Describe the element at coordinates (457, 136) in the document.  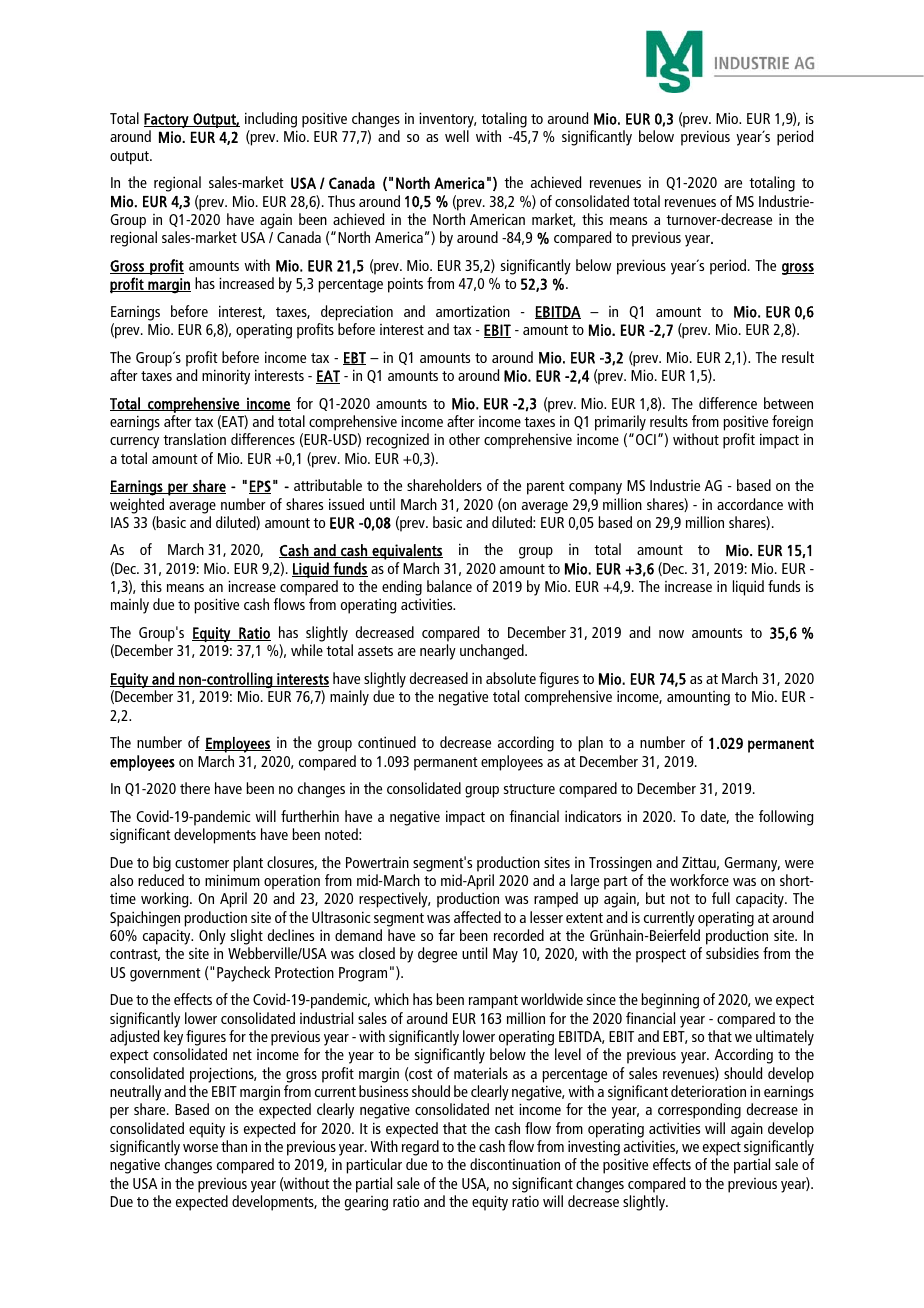
I see `well` at that location.
